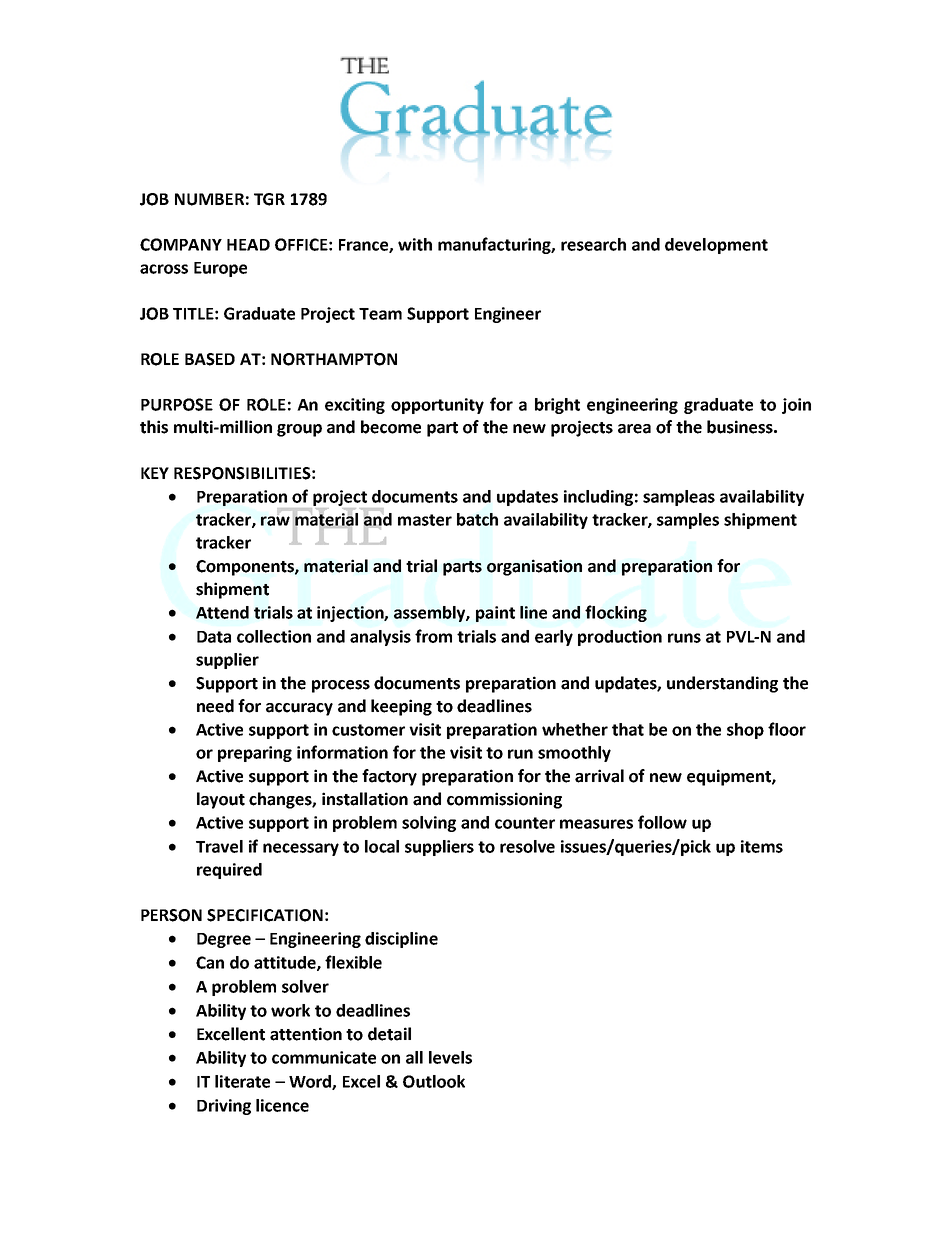 The image size is (952, 1233). Describe the element at coordinates (415, 244) in the document. I see `with` at that location.
